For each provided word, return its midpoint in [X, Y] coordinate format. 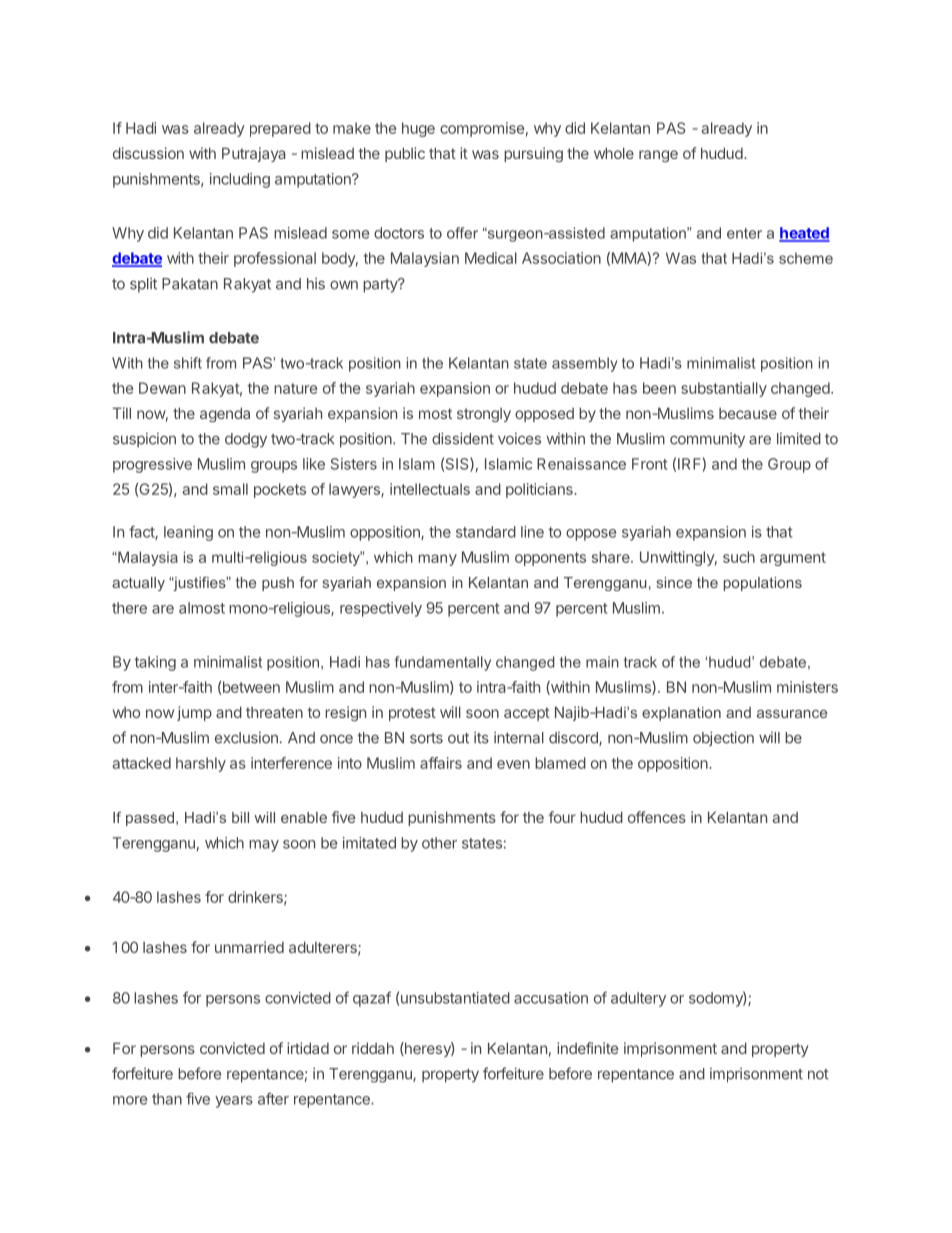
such [739, 557]
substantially [724, 389]
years [234, 1102]
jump [194, 713]
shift [188, 363]
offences [657, 817]
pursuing [533, 154]
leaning [188, 533]
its [481, 738]
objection [723, 738]
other [439, 843]
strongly [484, 415]
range [658, 156]
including [240, 180]
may [264, 846]
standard [486, 532]
